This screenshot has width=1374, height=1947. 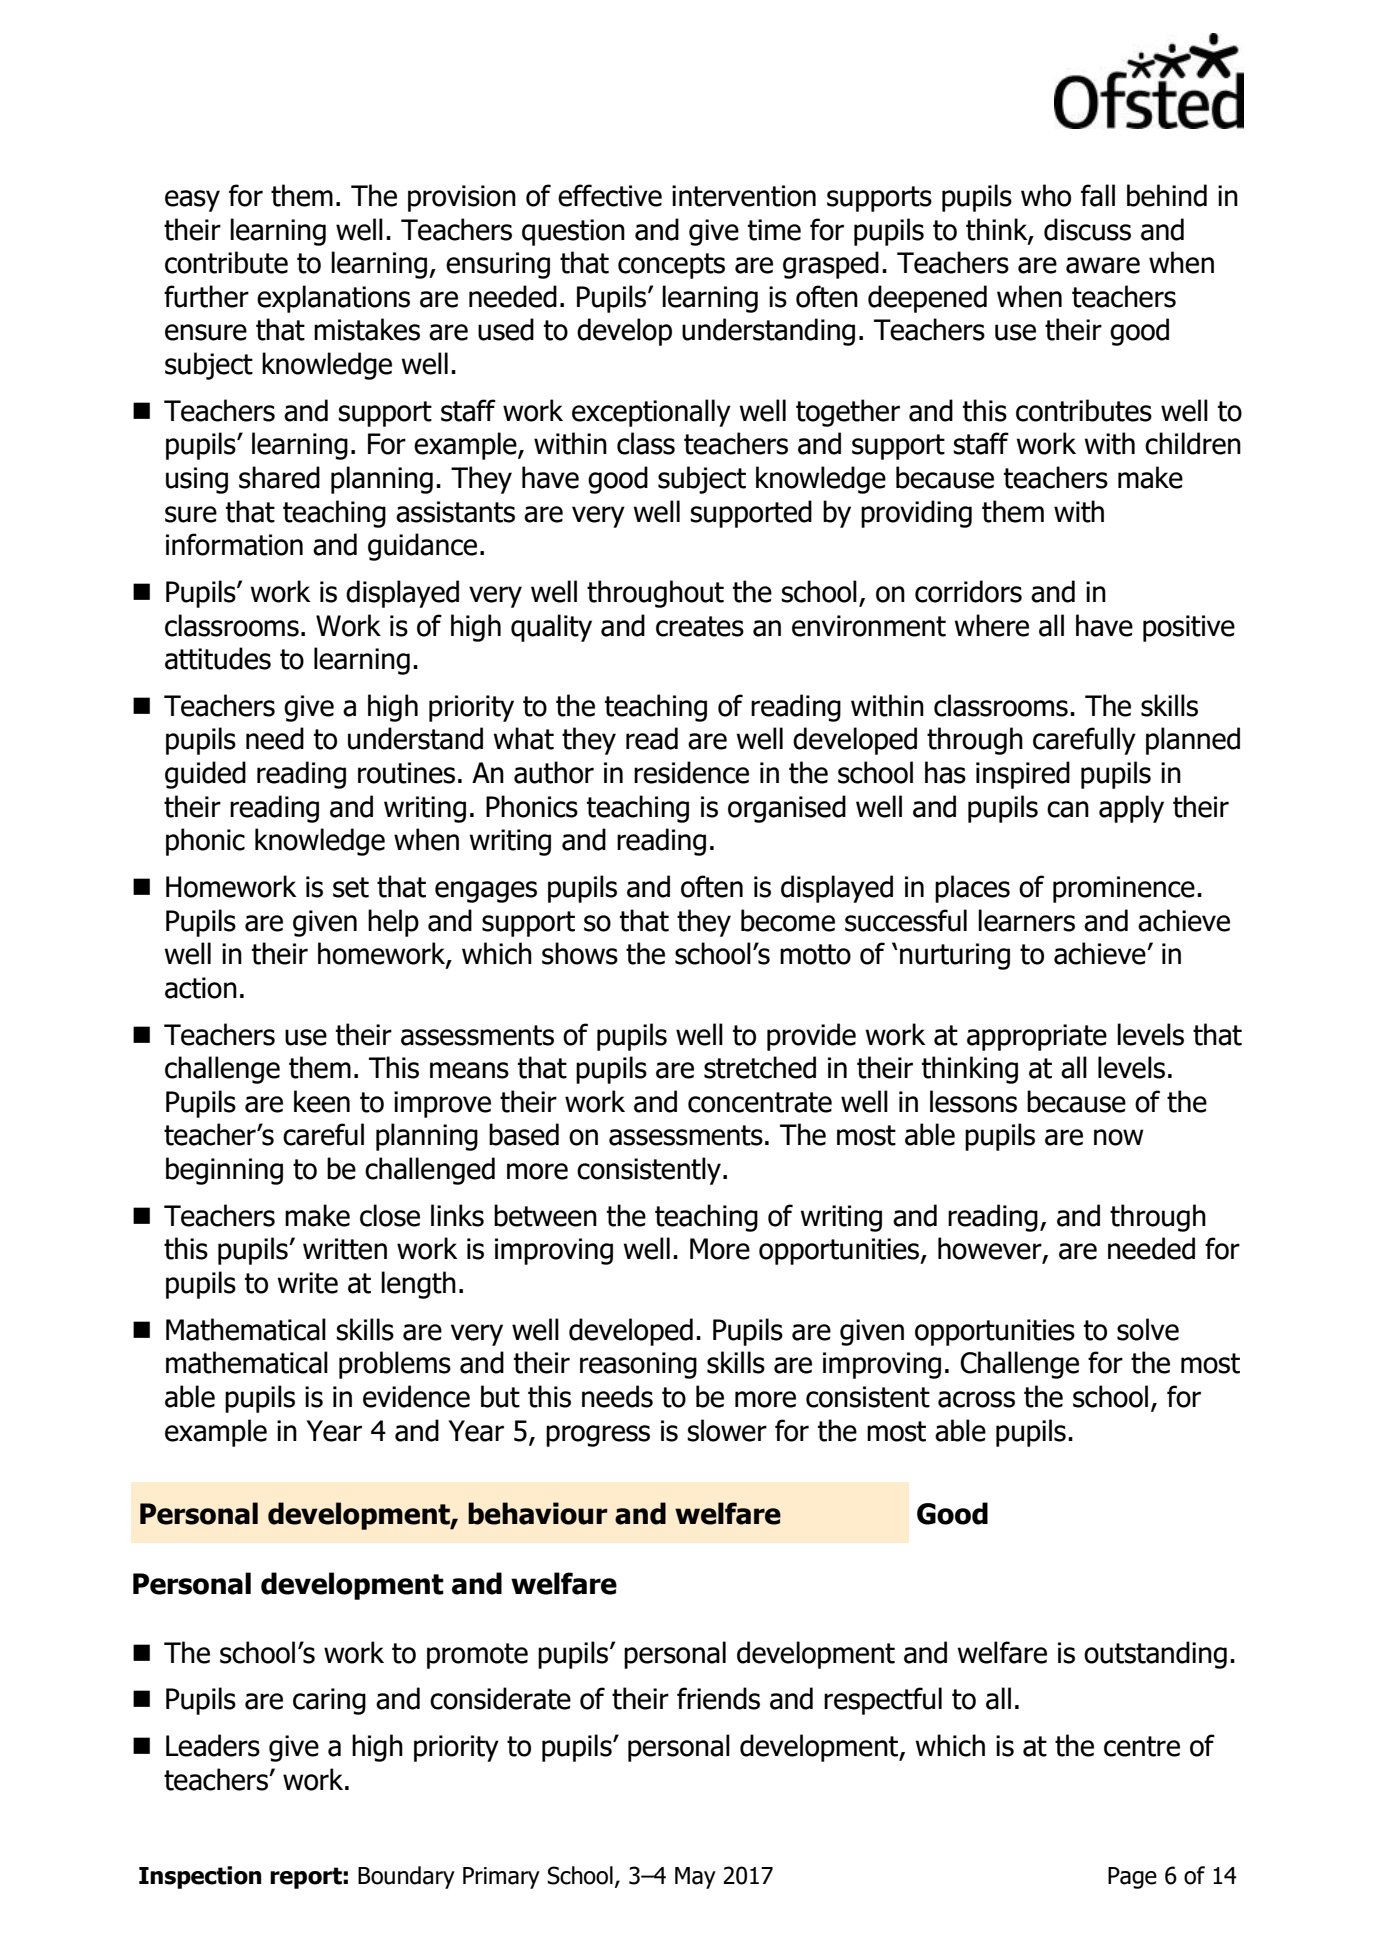 I want to click on reasoning, so click(x=638, y=1365).
